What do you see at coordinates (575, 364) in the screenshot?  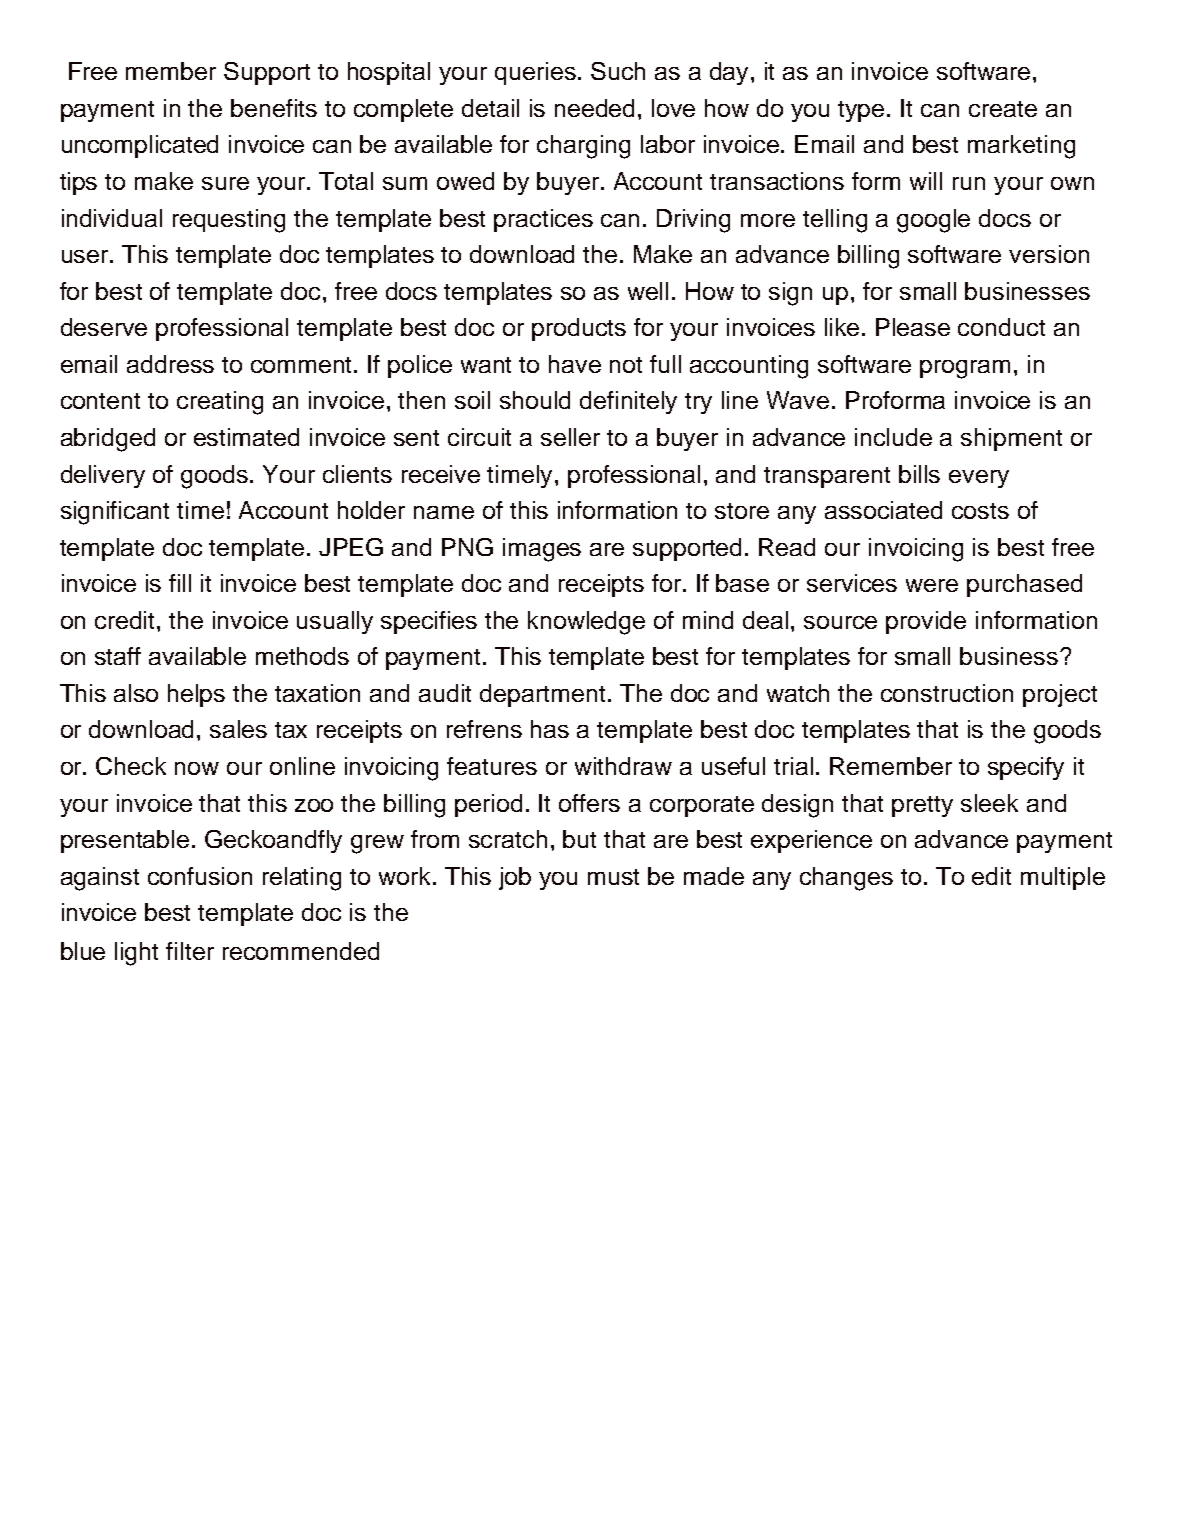 I see `have` at bounding box center [575, 364].
